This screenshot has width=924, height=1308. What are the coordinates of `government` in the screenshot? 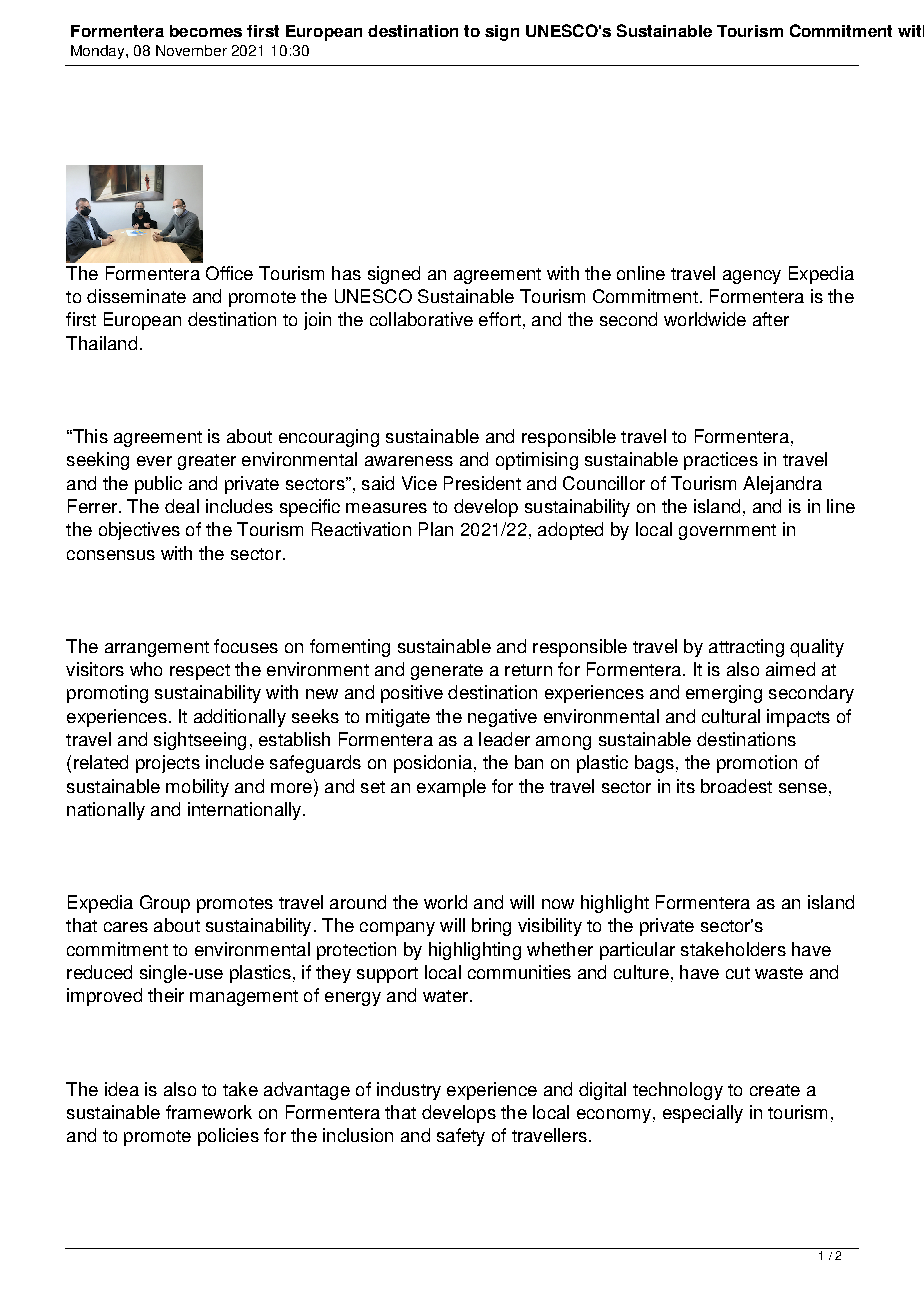 It's located at (727, 532).
